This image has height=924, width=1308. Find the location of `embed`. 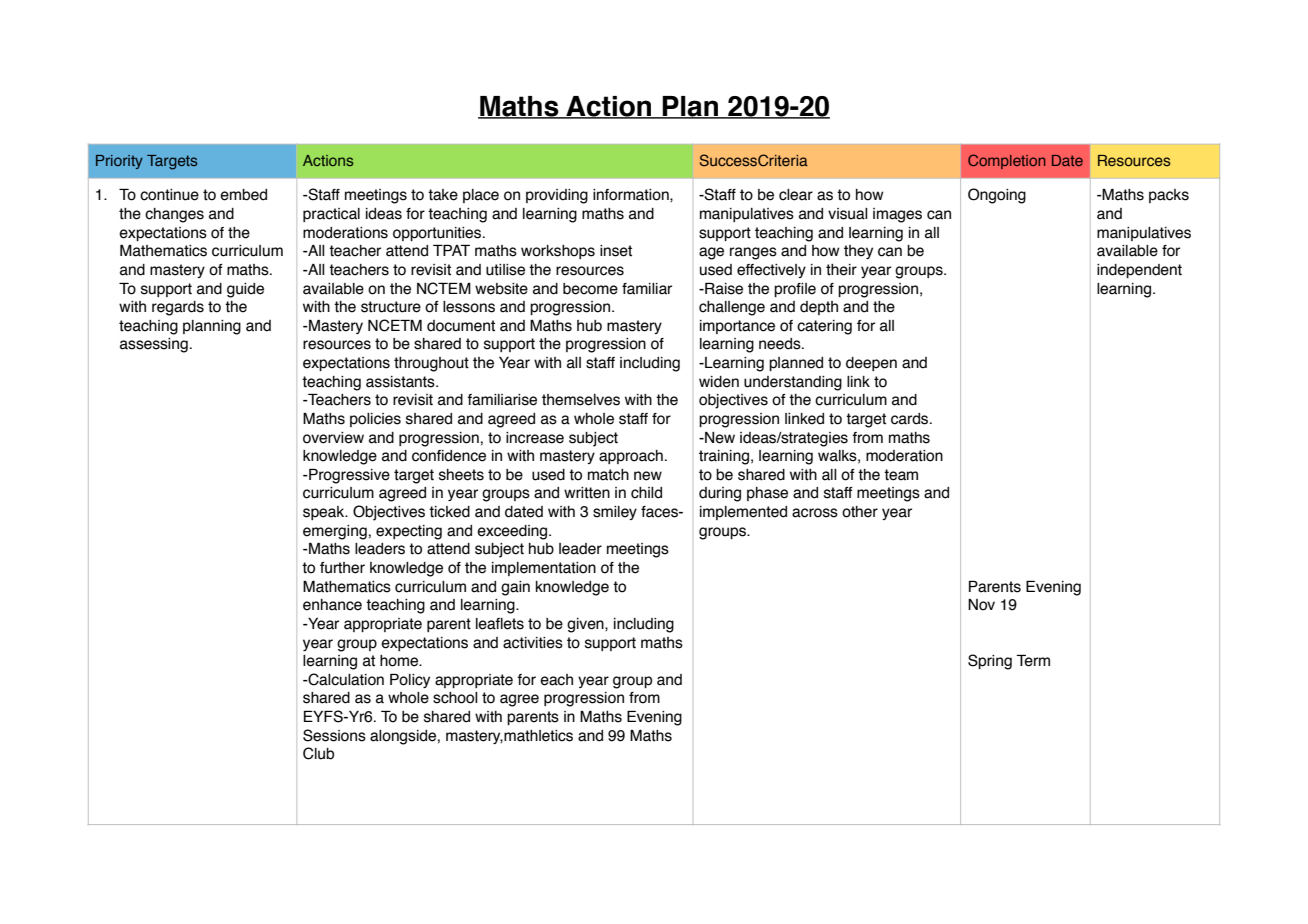

embed is located at coordinates (243, 195).
